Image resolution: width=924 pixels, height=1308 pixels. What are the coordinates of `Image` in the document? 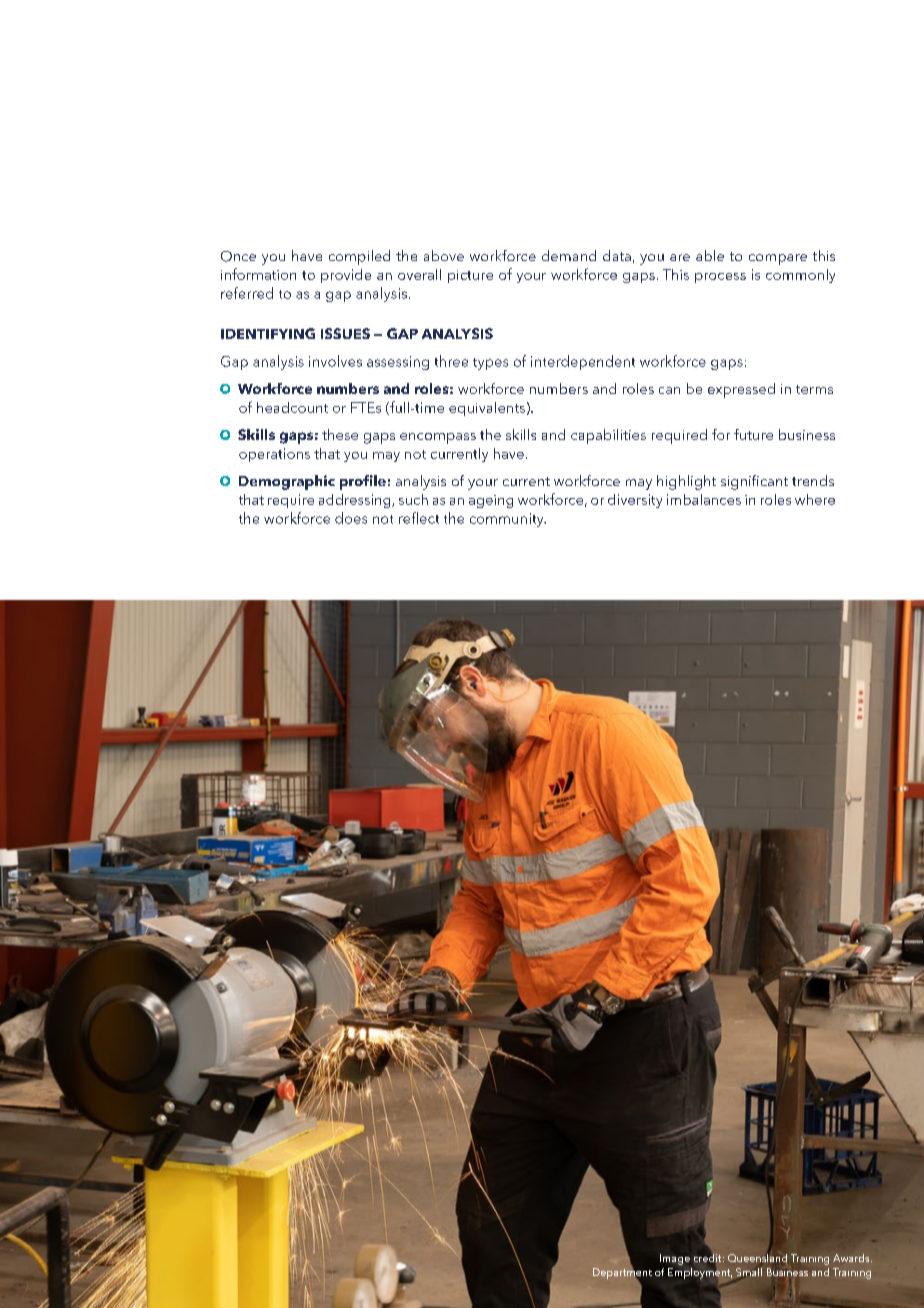 It's located at (675, 1259).
